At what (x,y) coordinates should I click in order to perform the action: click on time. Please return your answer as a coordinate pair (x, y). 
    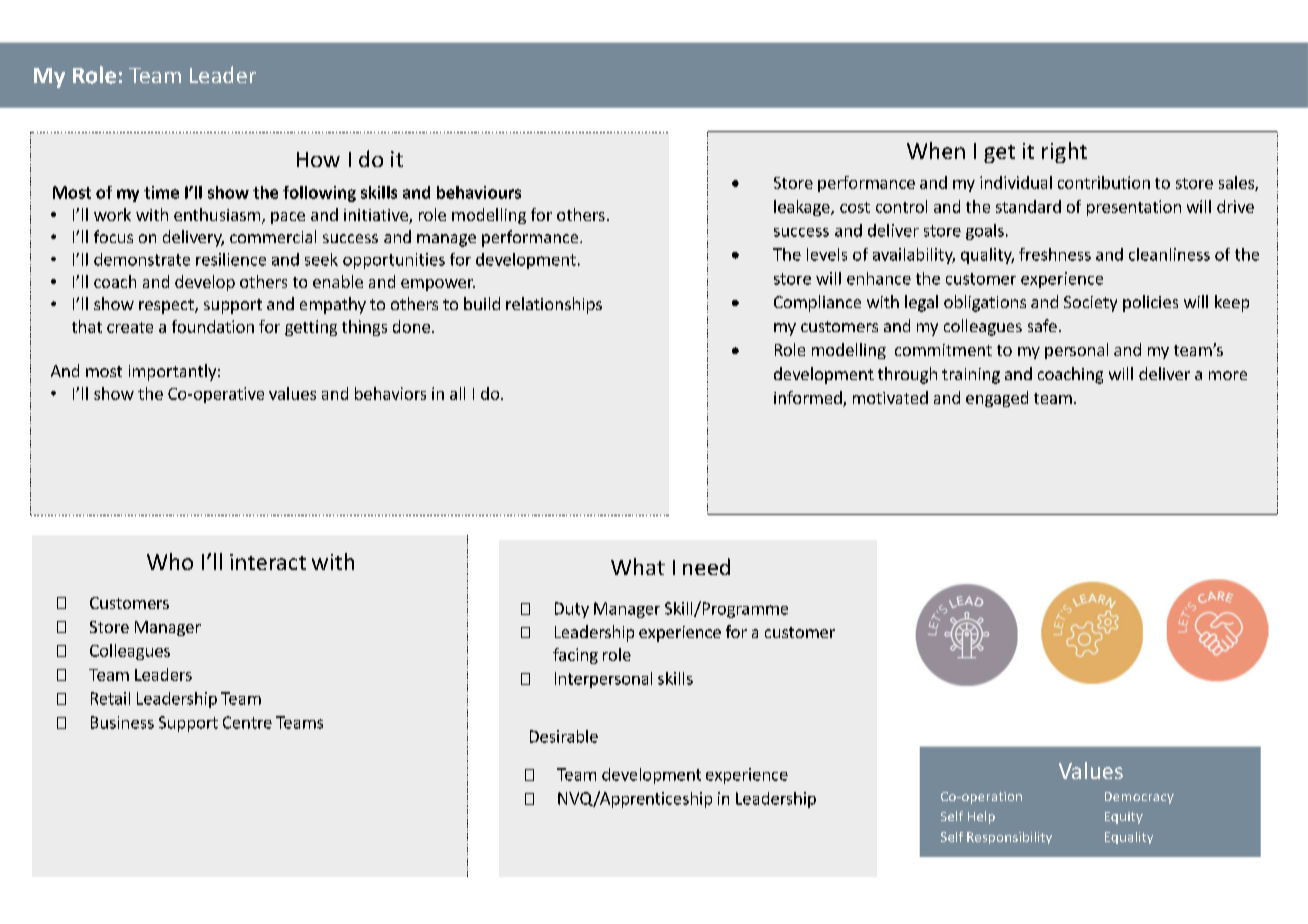
    Looking at the image, I should click on (161, 192).
